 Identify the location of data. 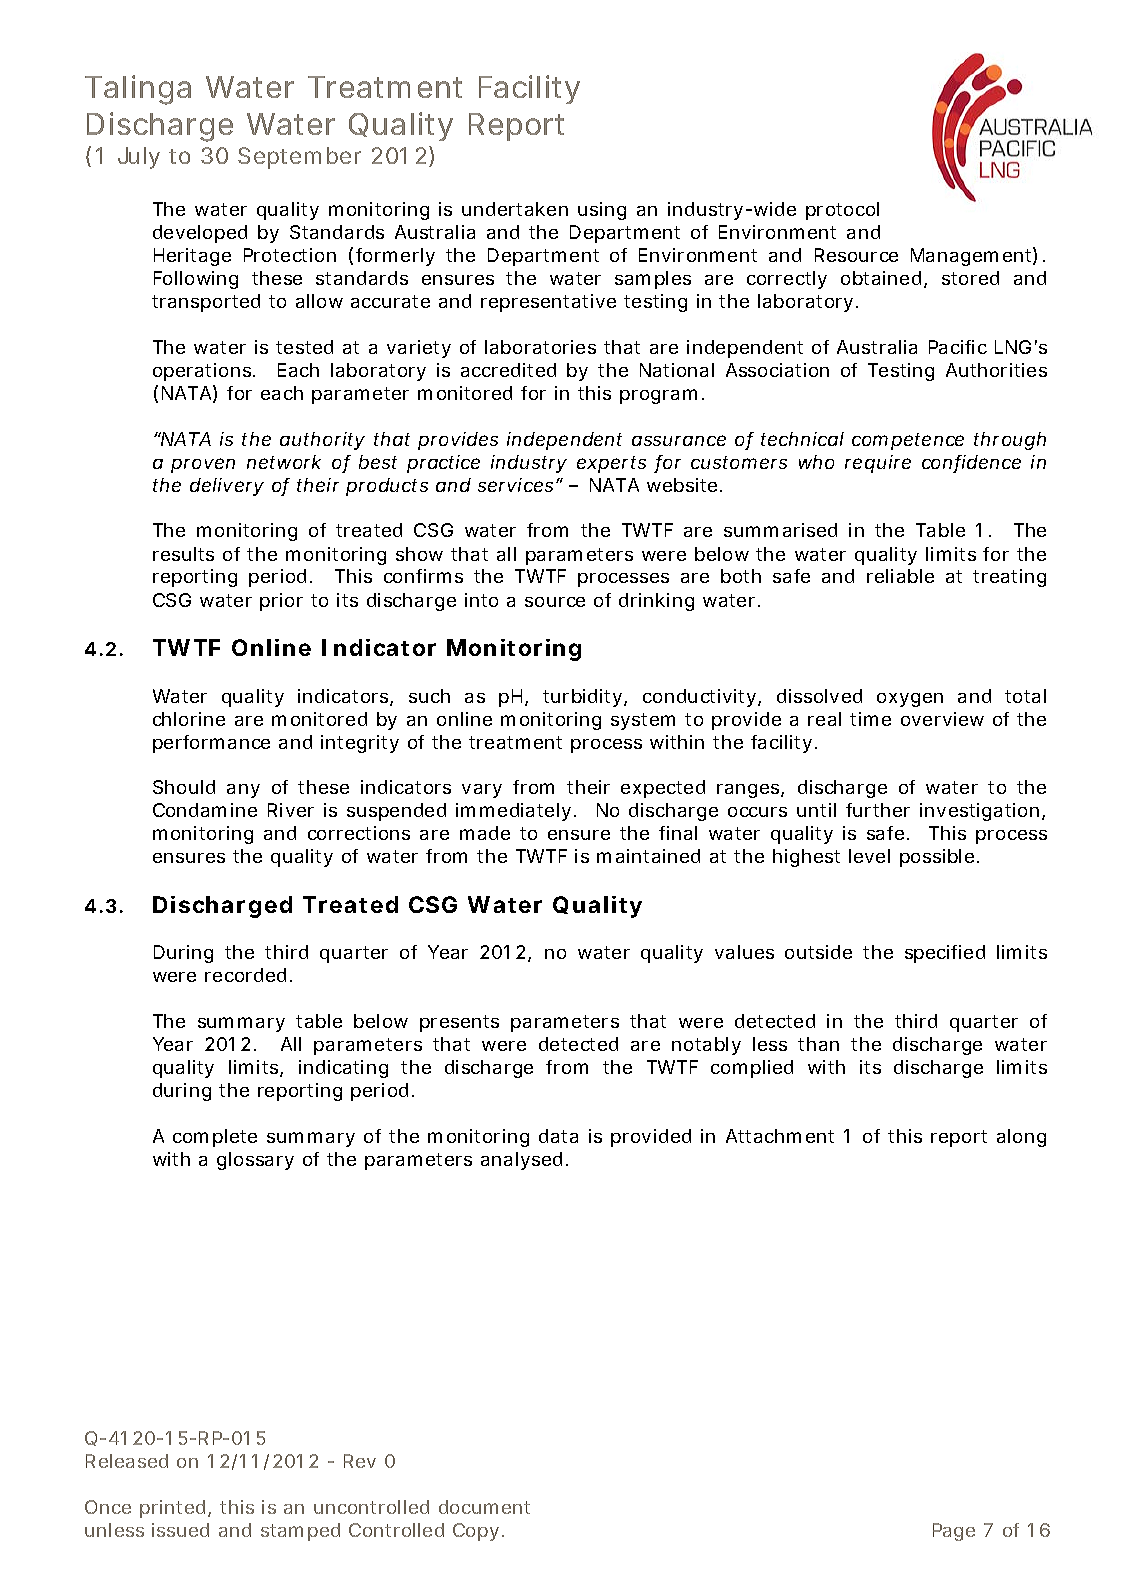
(558, 1136).
